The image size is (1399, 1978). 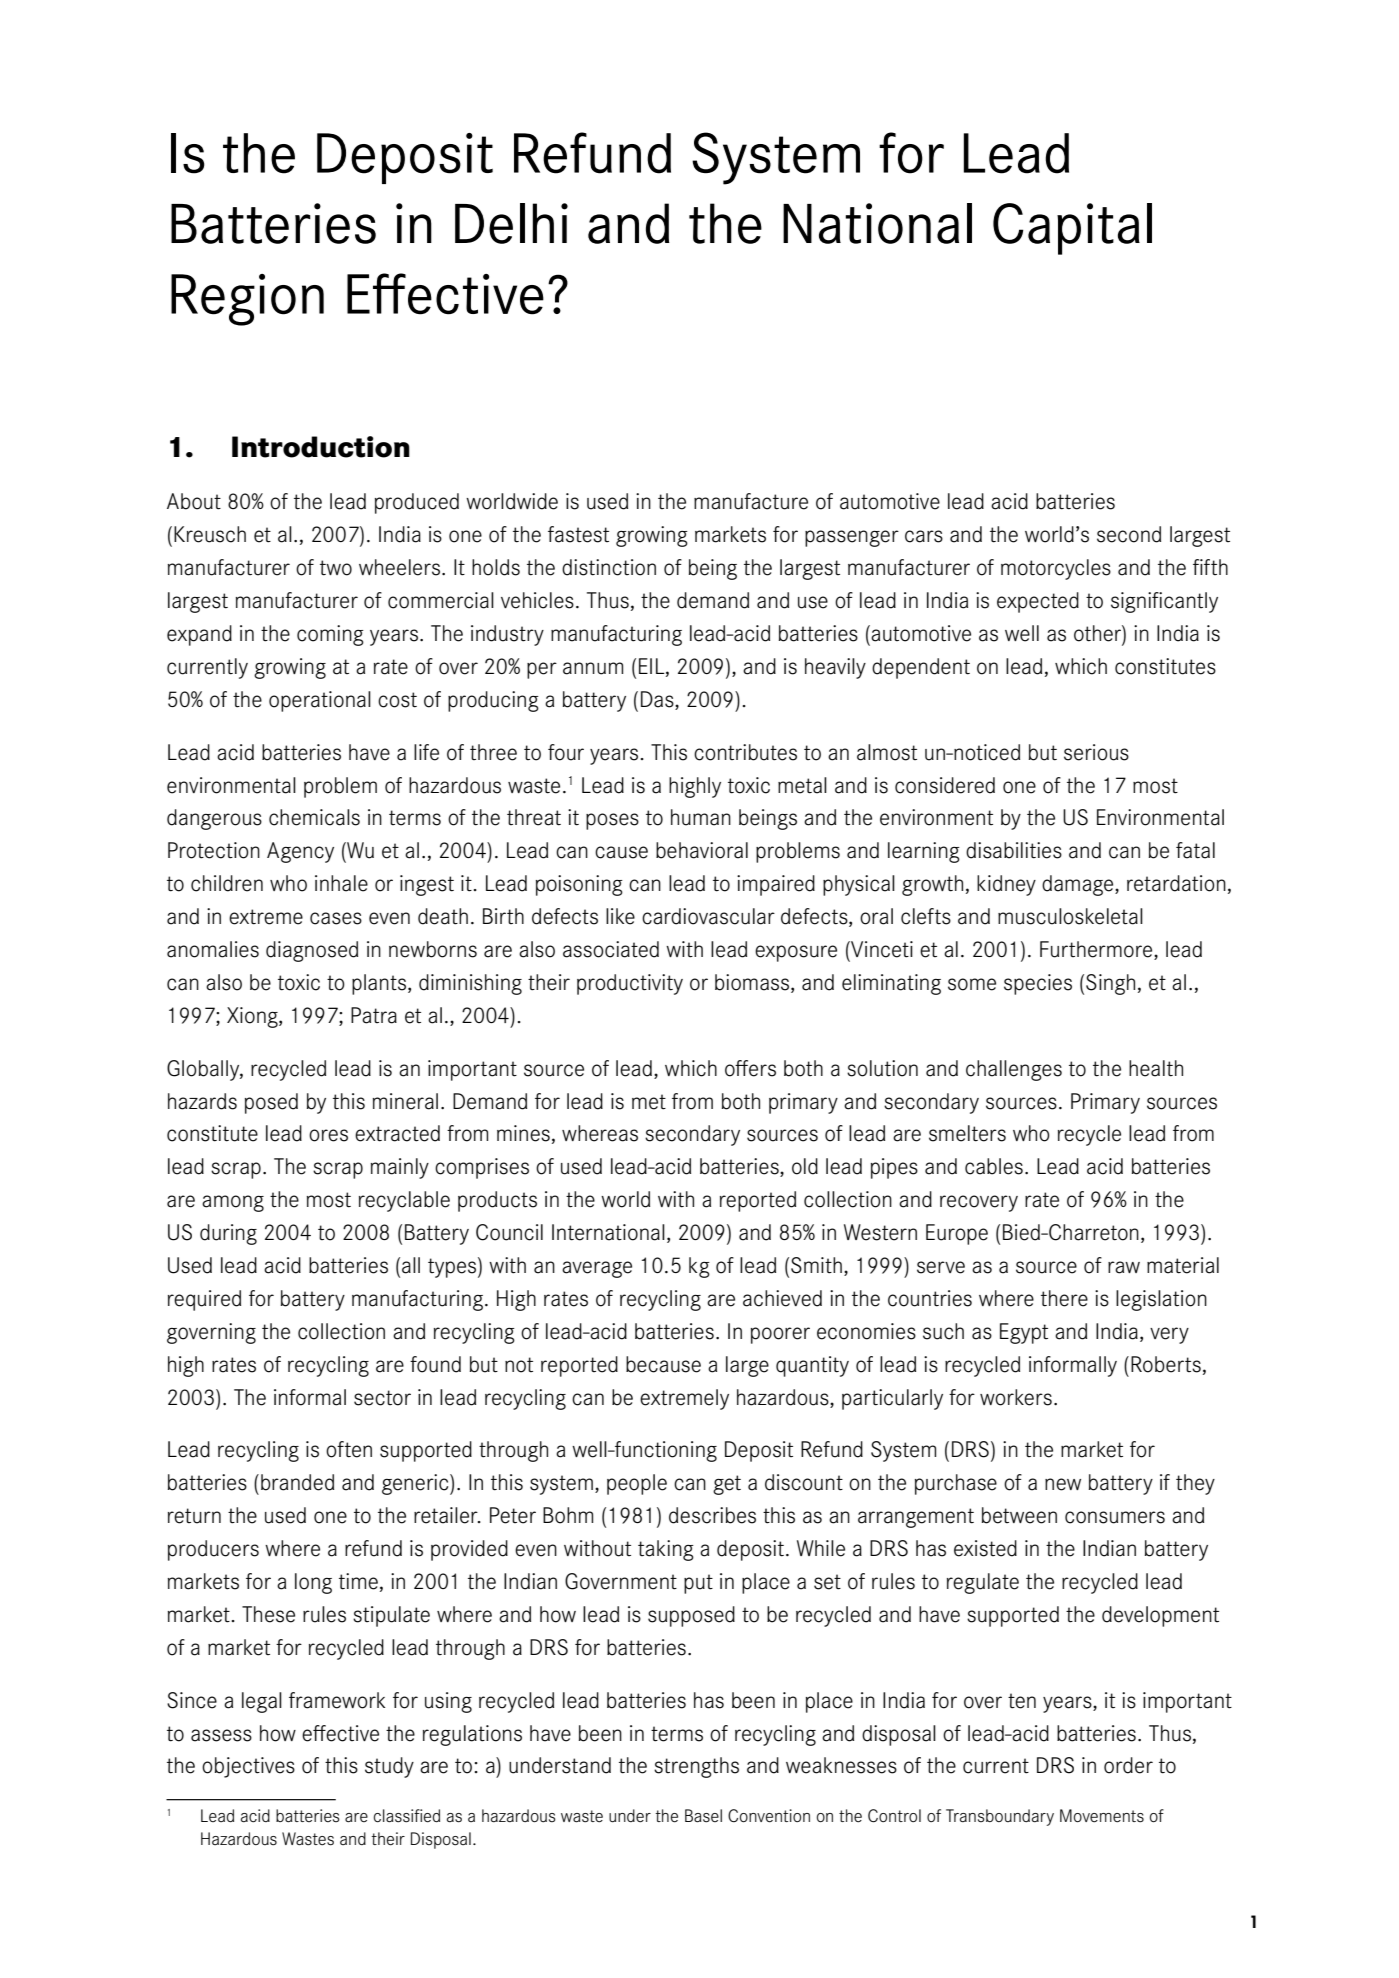 I want to click on poorer, so click(x=780, y=1335).
